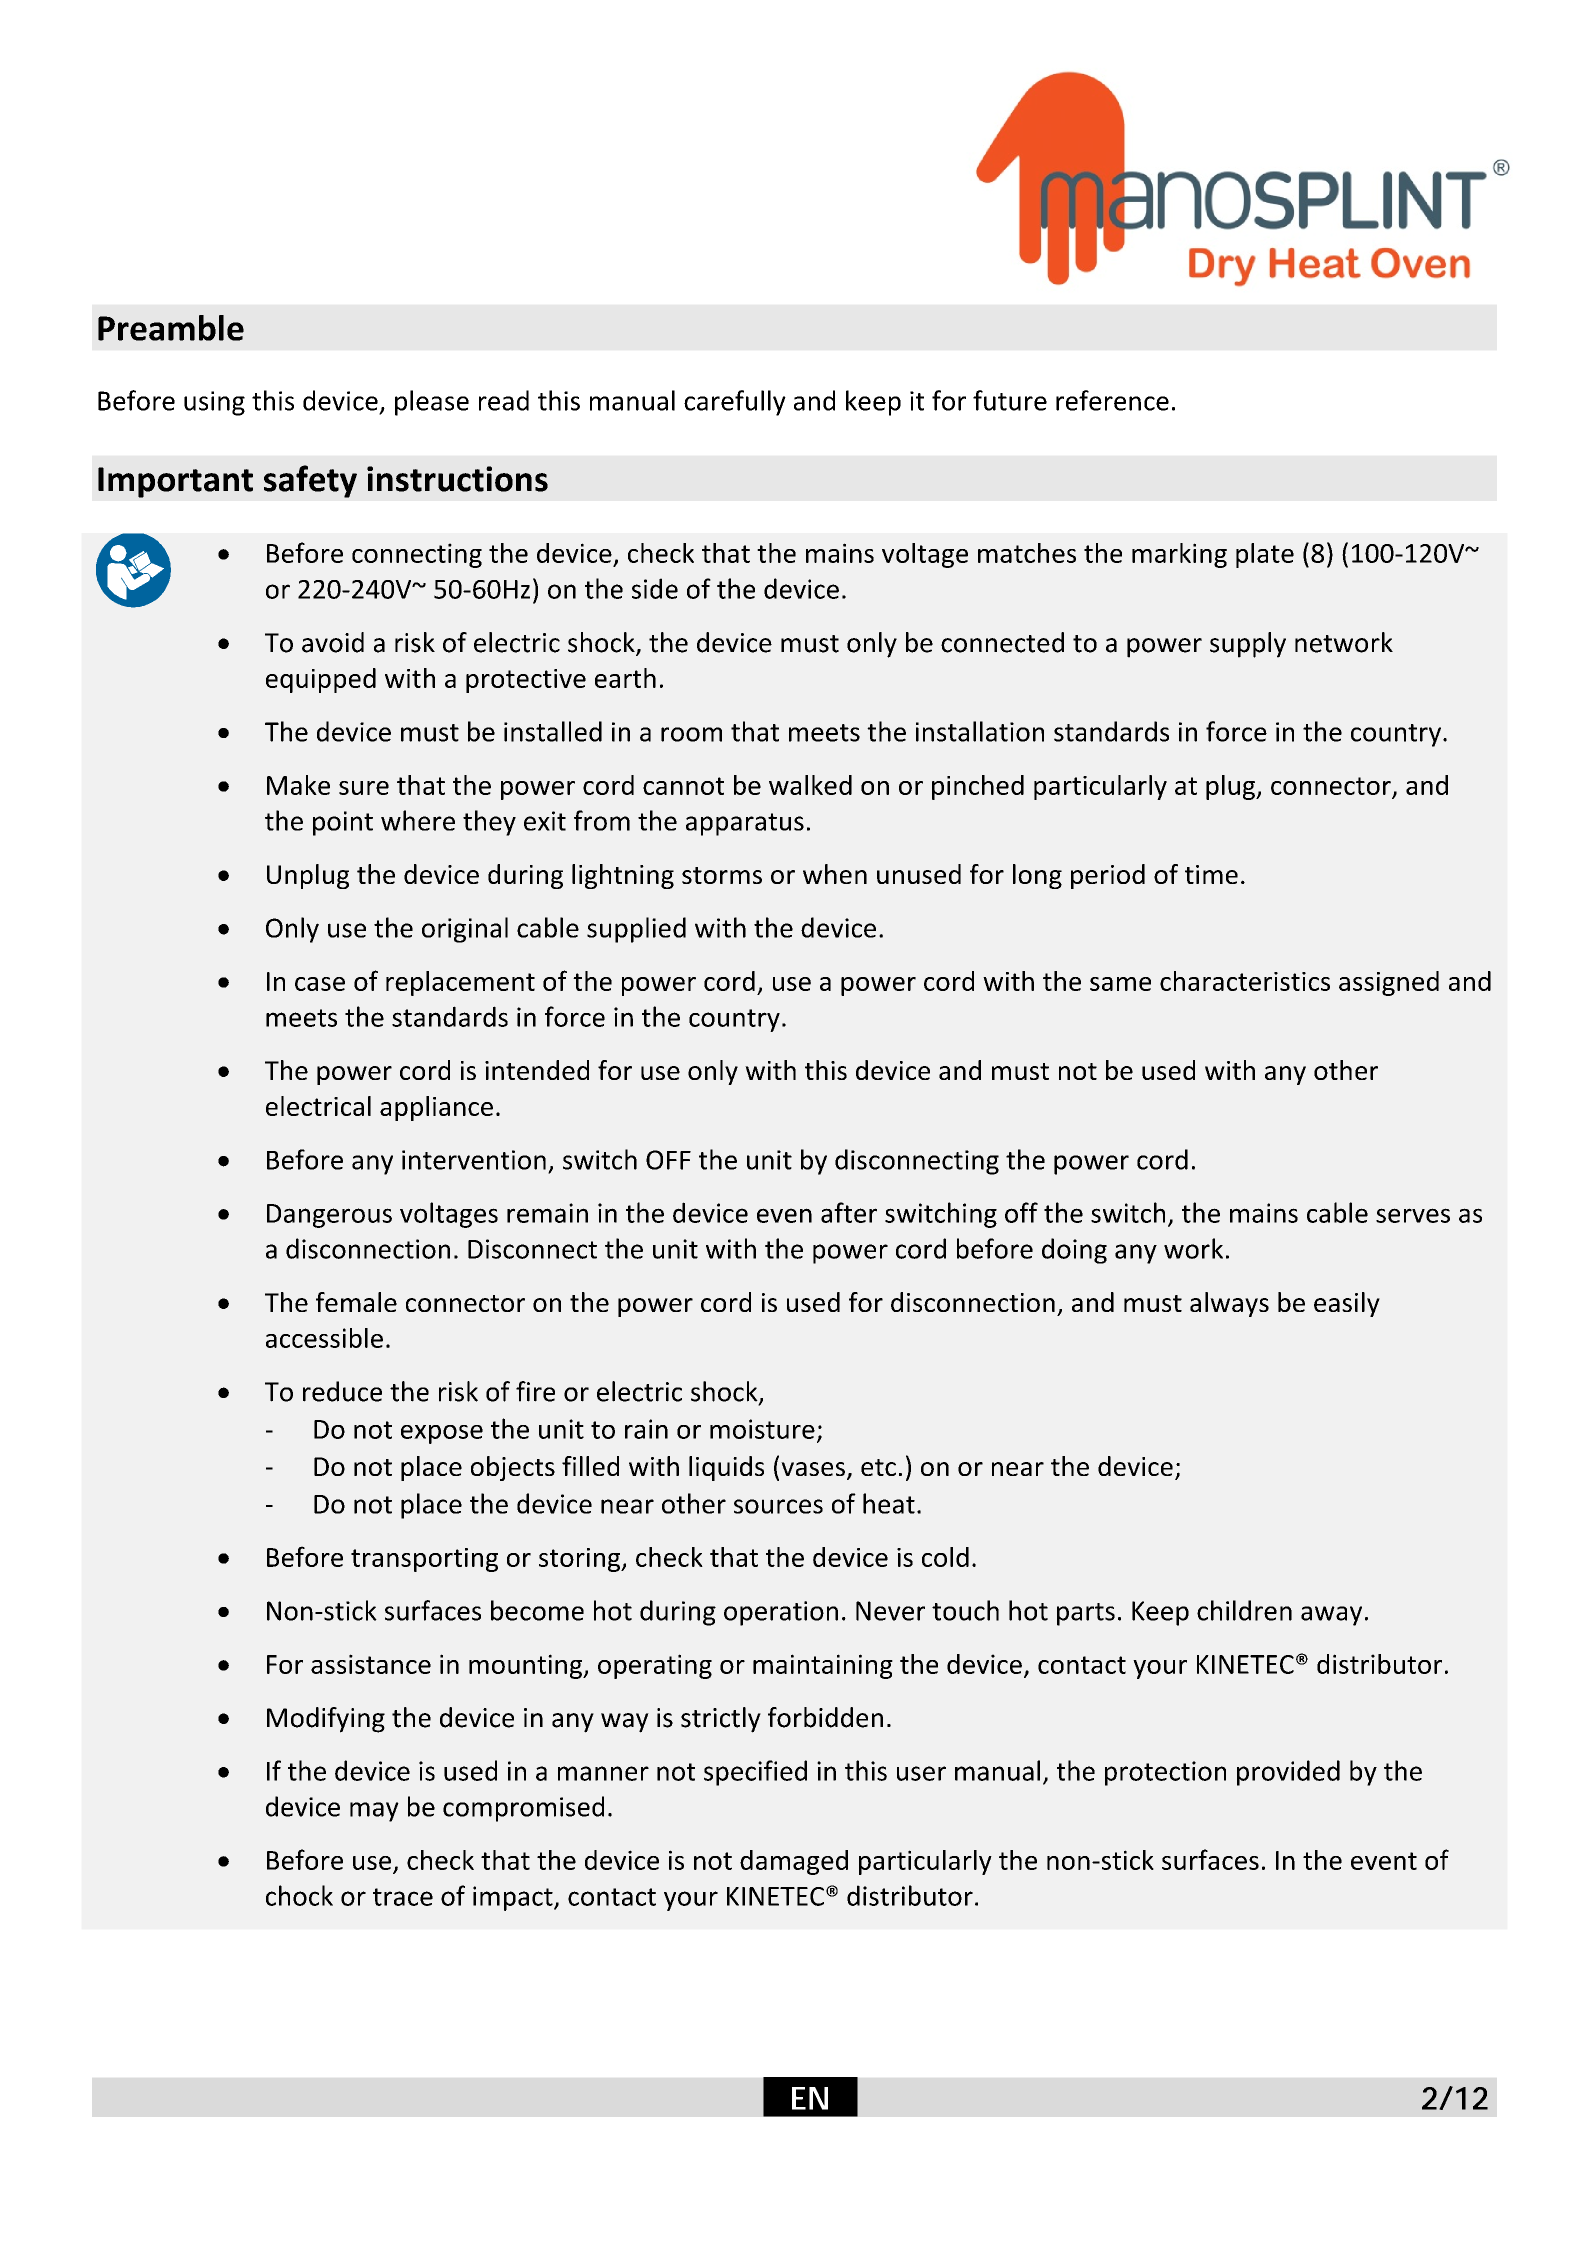 The height and width of the document is (2247, 1589). Describe the element at coordinates (735, 403) in the document. I see `carefully` at that location.
